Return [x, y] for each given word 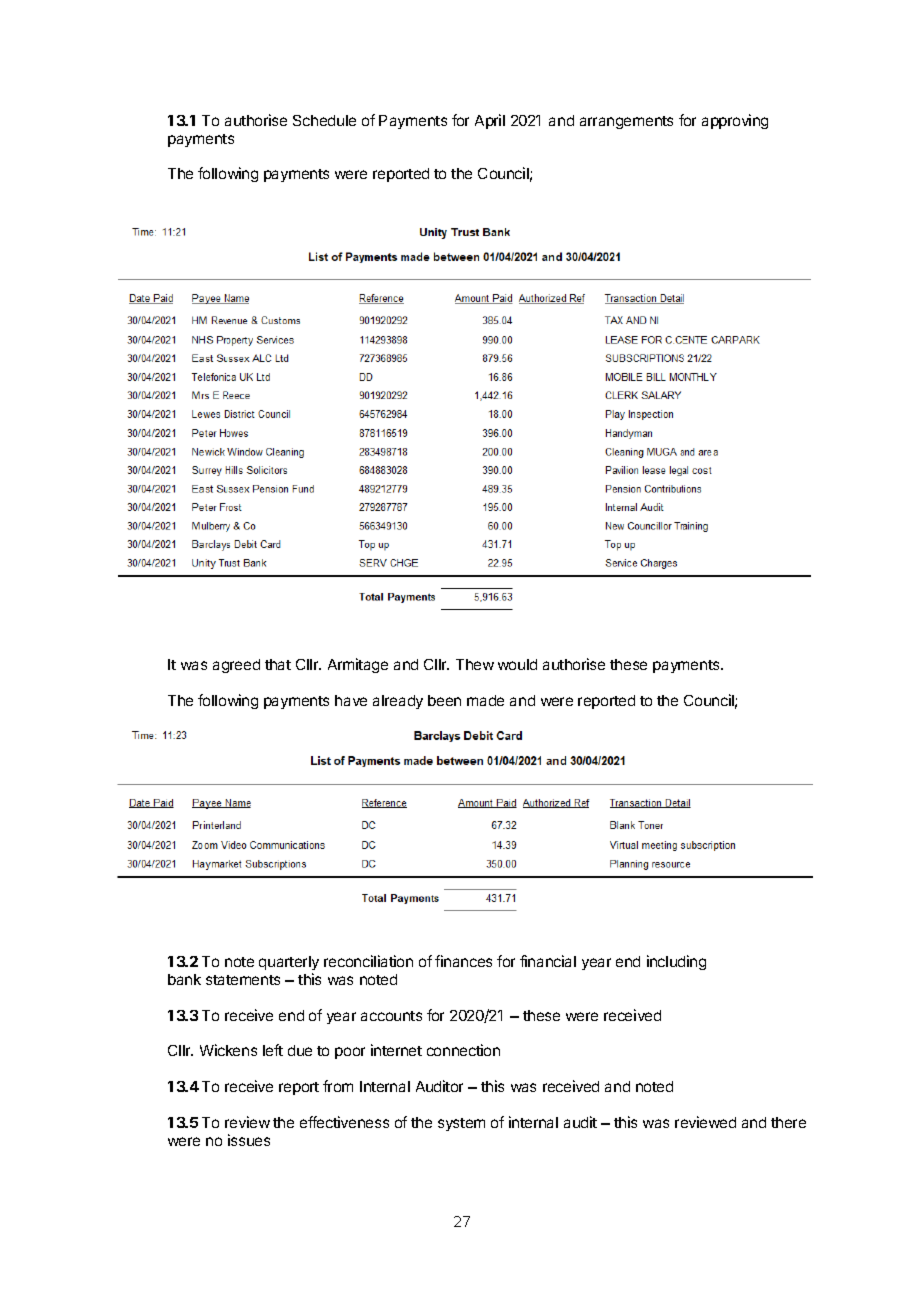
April [490, 121]
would [517, 664]
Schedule [324, 120]
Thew [475, 664]
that [278, 664]
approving [735, 121]
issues [249, 1140]
